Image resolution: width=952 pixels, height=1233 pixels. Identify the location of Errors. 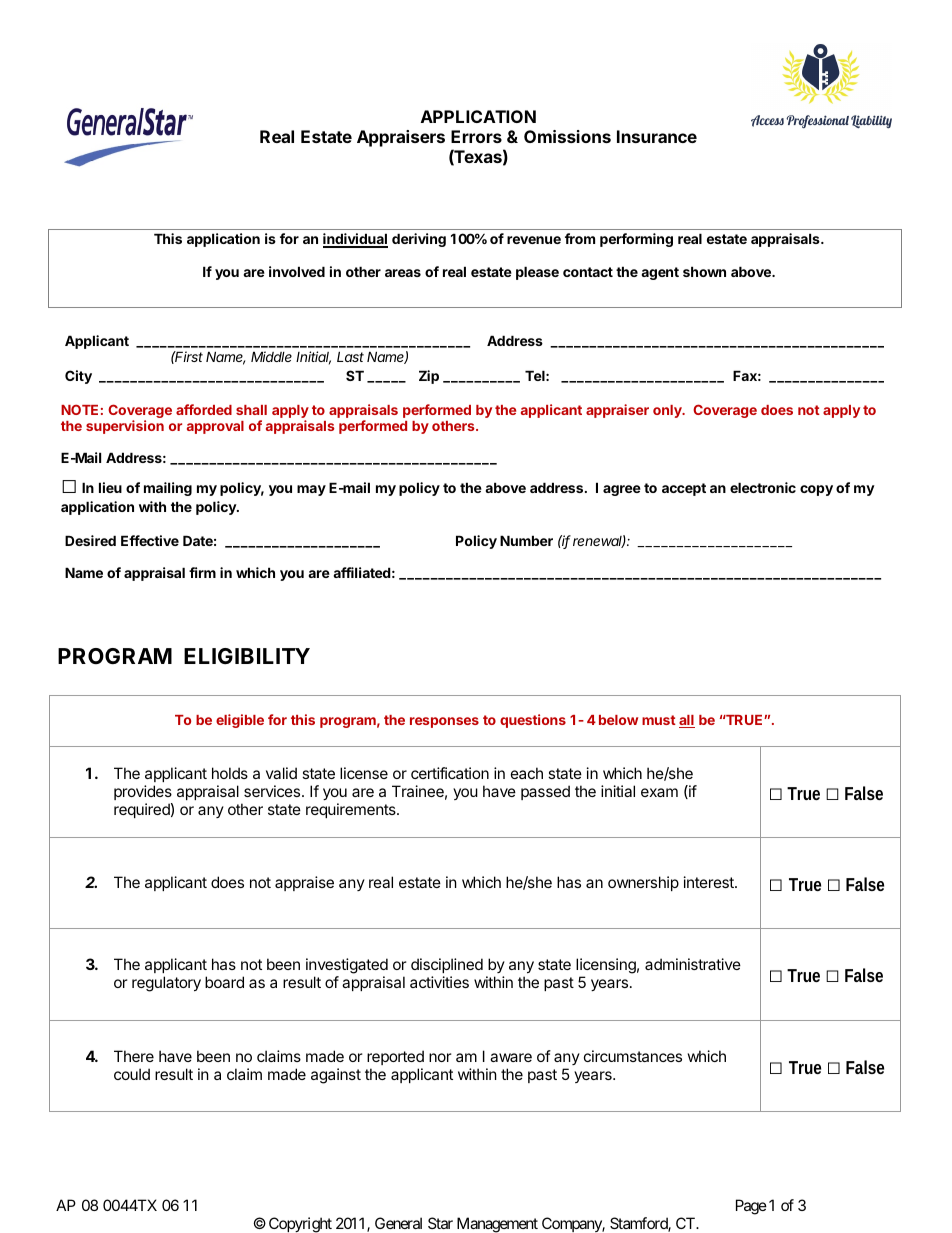
(476, 136).
